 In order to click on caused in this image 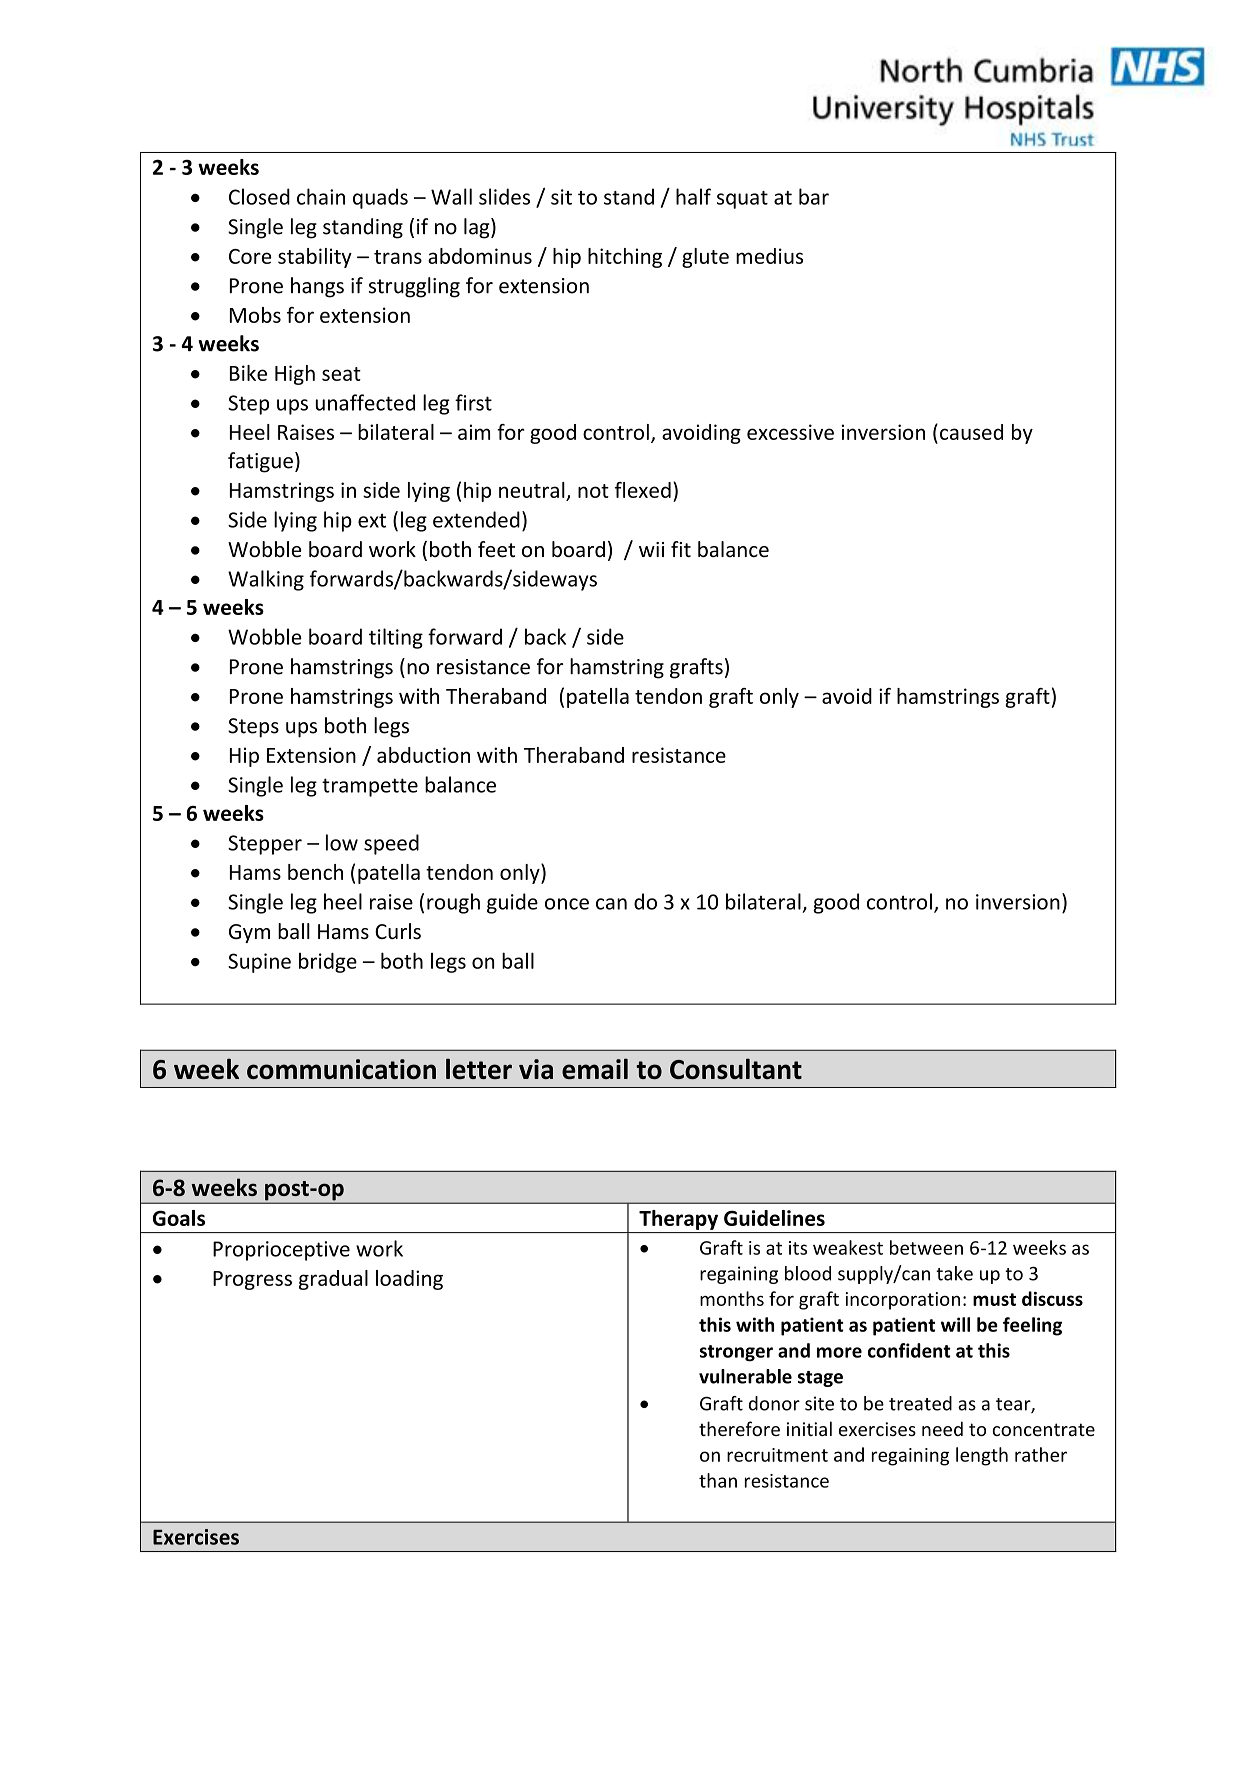, I will do `click(971, 432)`.
